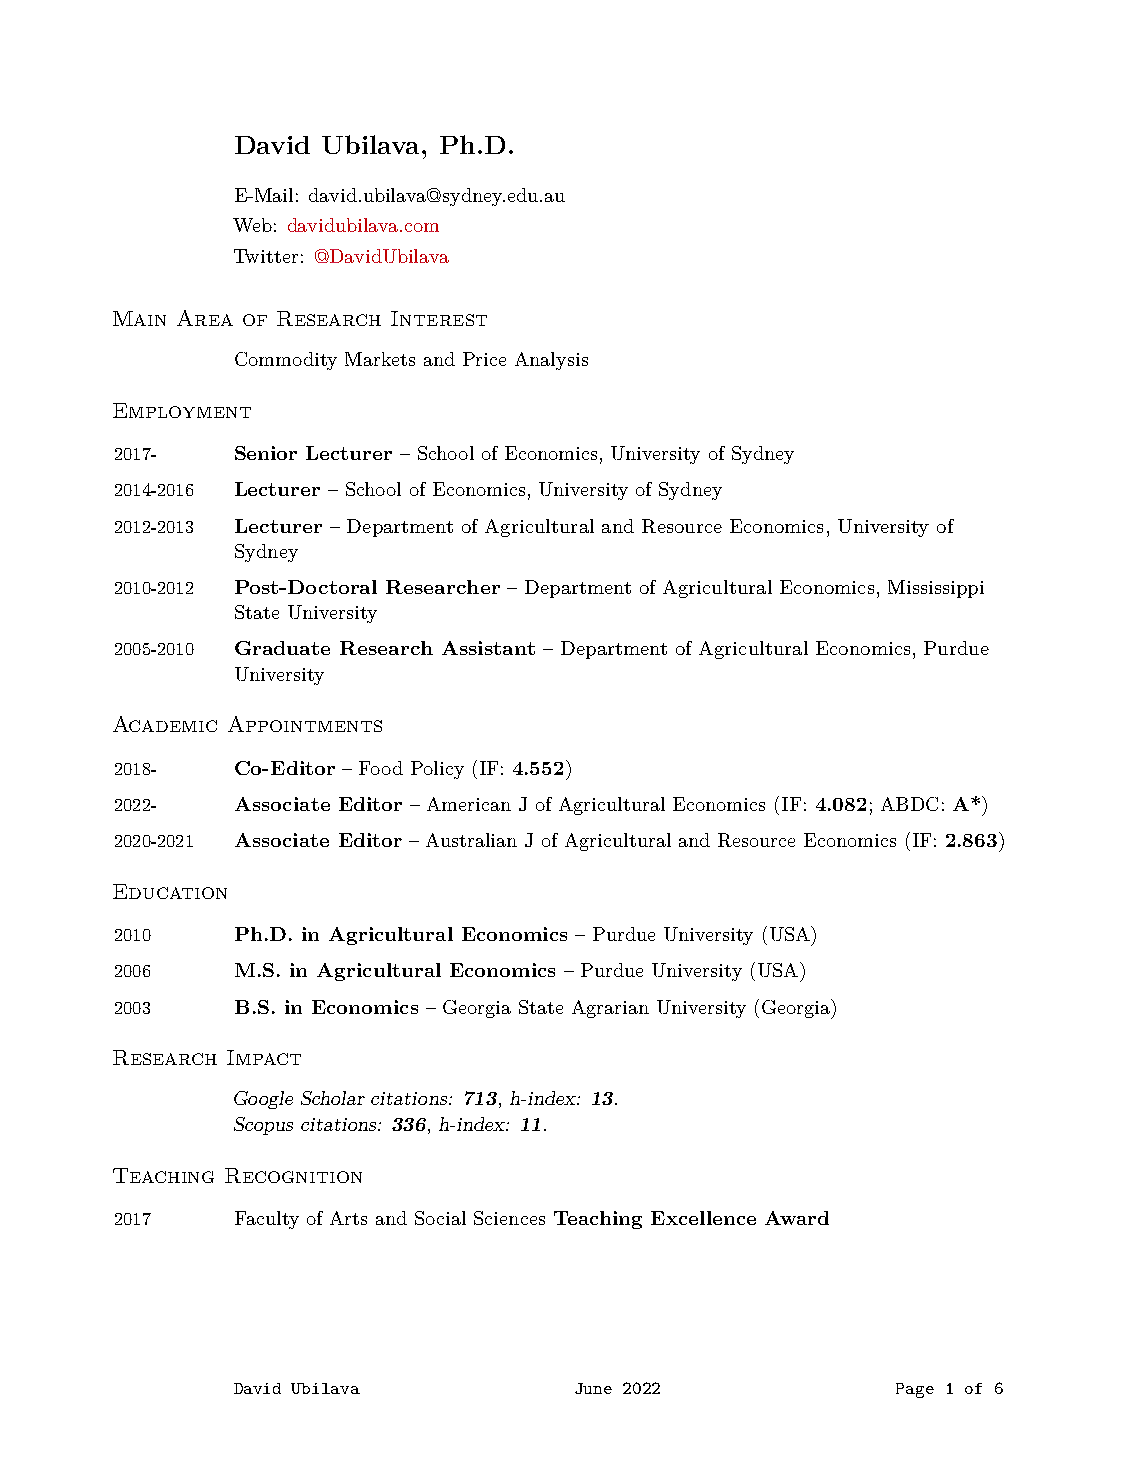  I want to click on Twitter, so click(266, 256).
